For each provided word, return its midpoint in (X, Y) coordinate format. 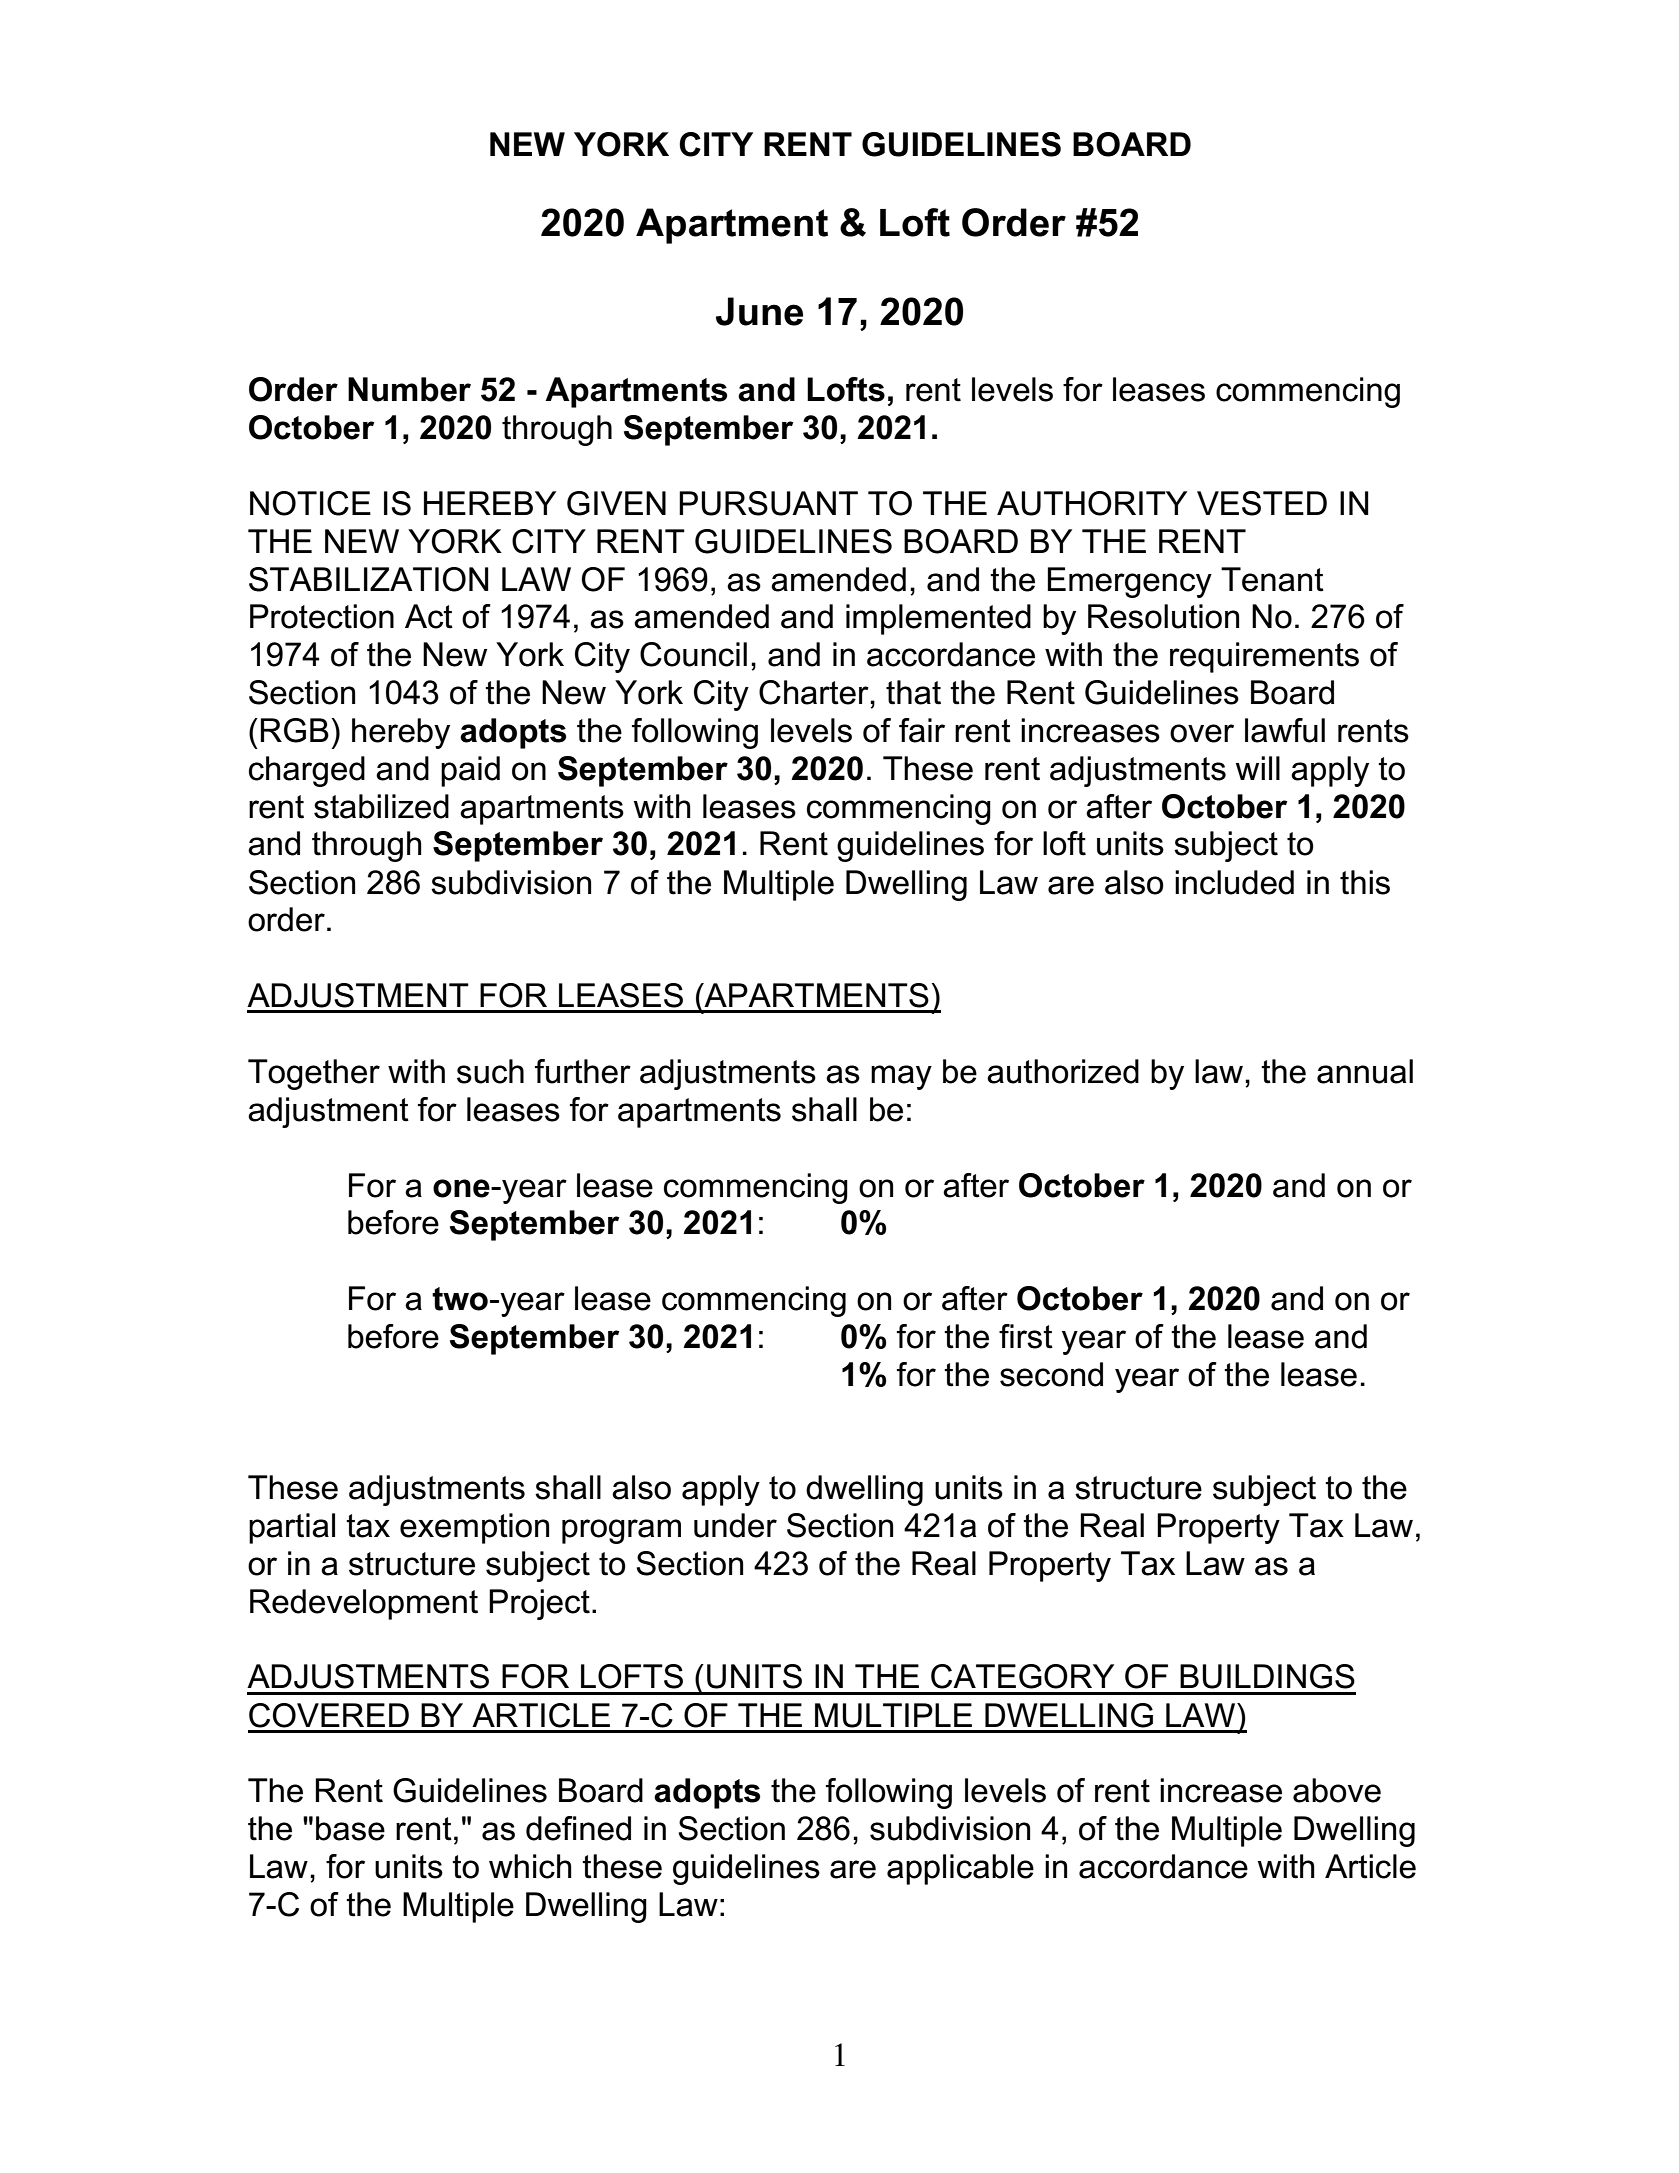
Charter (815, 692)
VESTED (1262, 503)
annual (1365, 1071)
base (350, 1828)
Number (409, 389)
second (1051, 1374)
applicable (960, 1869)
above (1337, 1790)
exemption (474, 1528)
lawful (1285, 730)
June (759, 311)
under (735, 1525)
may (901, 1077)
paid (470, 771)
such (490, 1071)
